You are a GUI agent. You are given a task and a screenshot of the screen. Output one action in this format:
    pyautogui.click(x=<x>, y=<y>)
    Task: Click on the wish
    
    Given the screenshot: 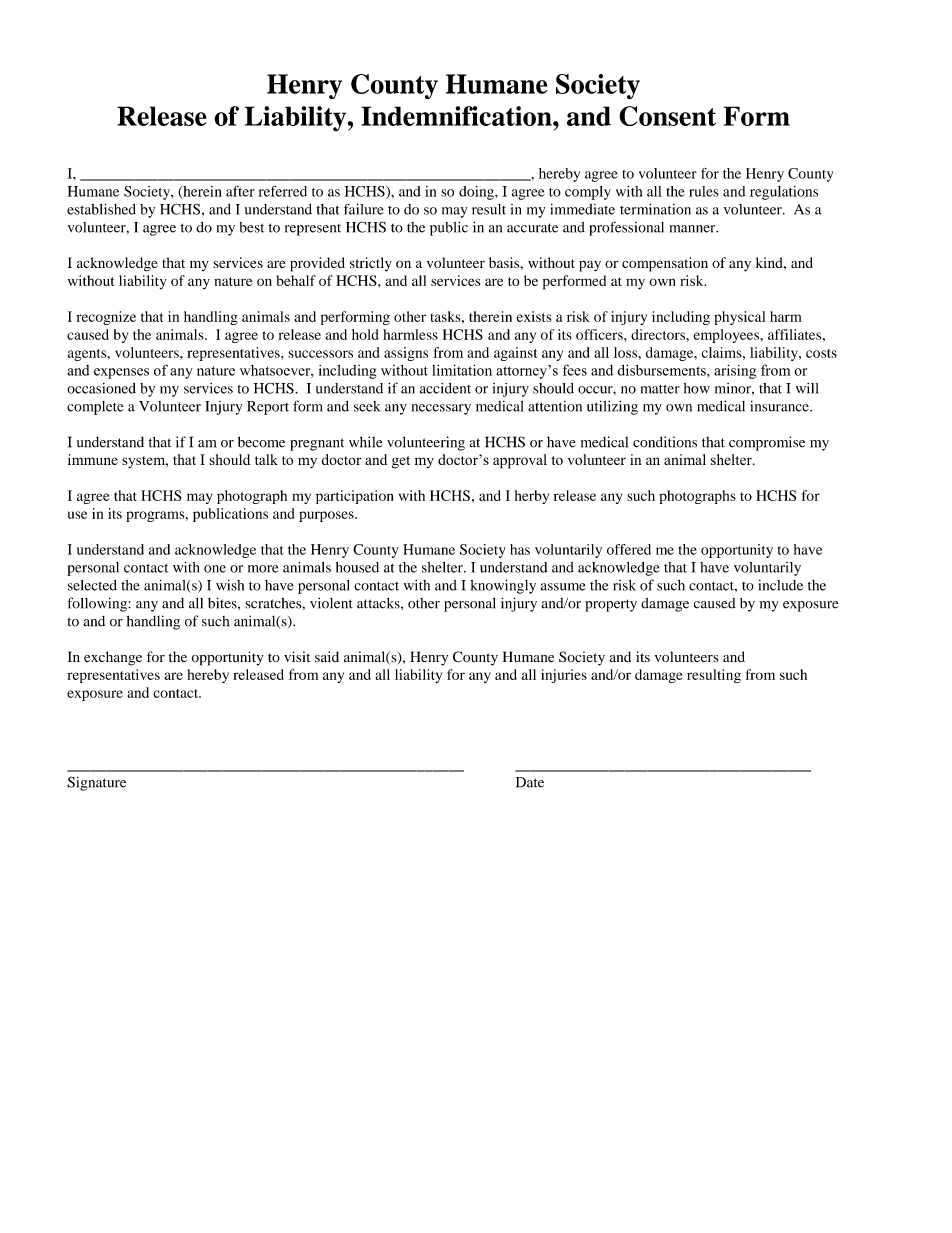 What is the action you would take?
    pyautogui.click(x=230, y=585)
